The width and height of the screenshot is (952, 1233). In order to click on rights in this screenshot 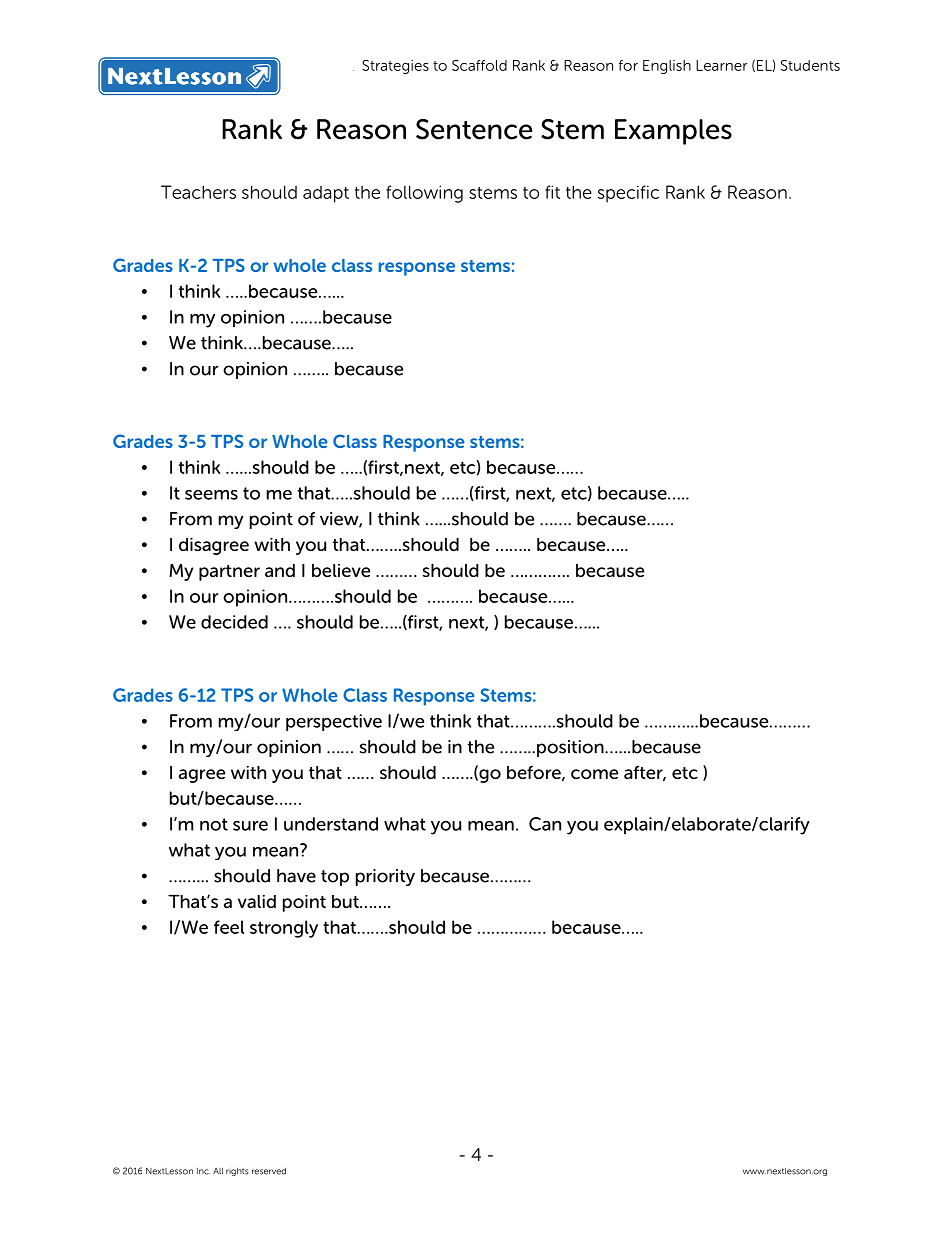, I will do `click(237, 1172)`.
